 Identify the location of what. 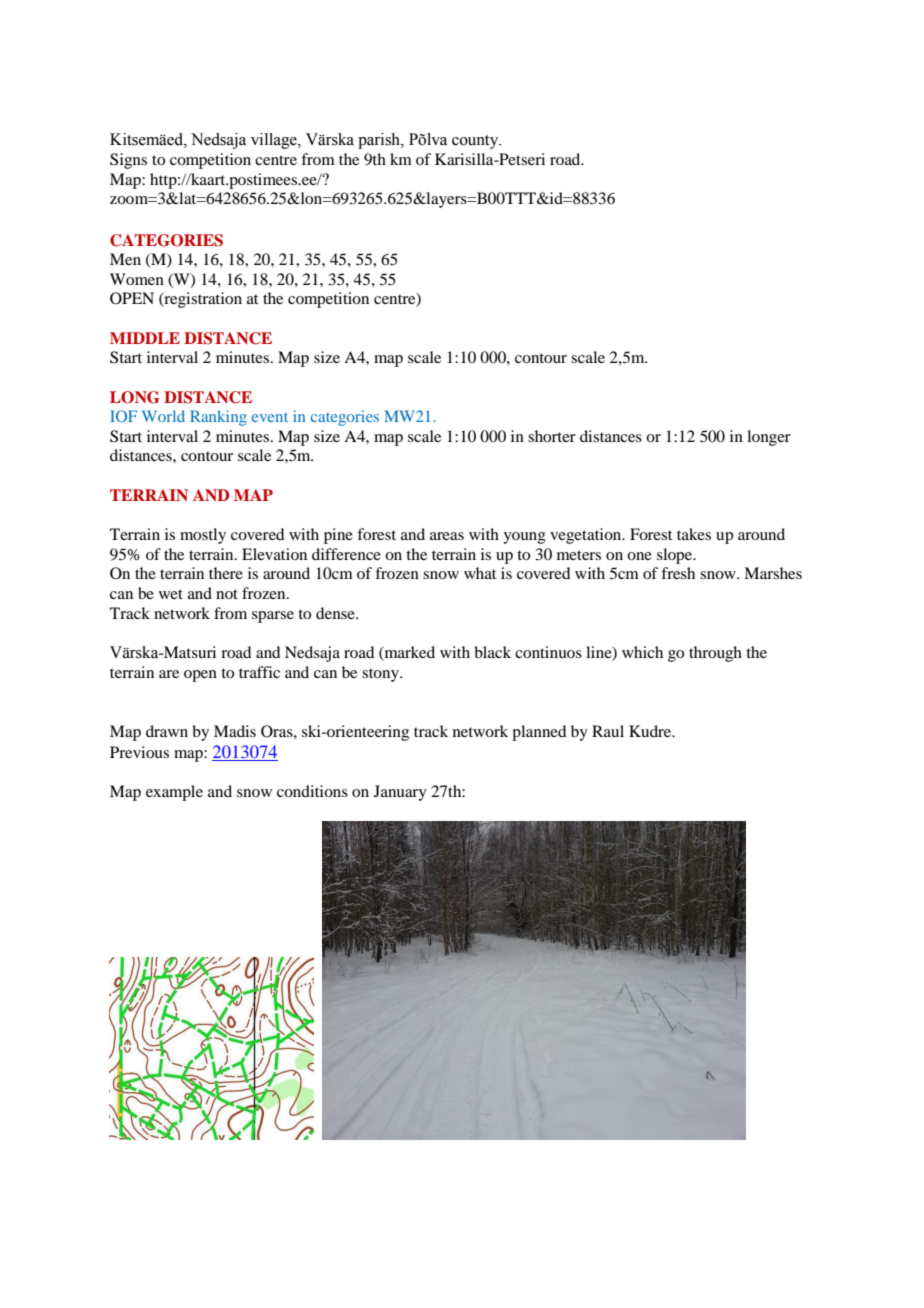
(480, 573).
